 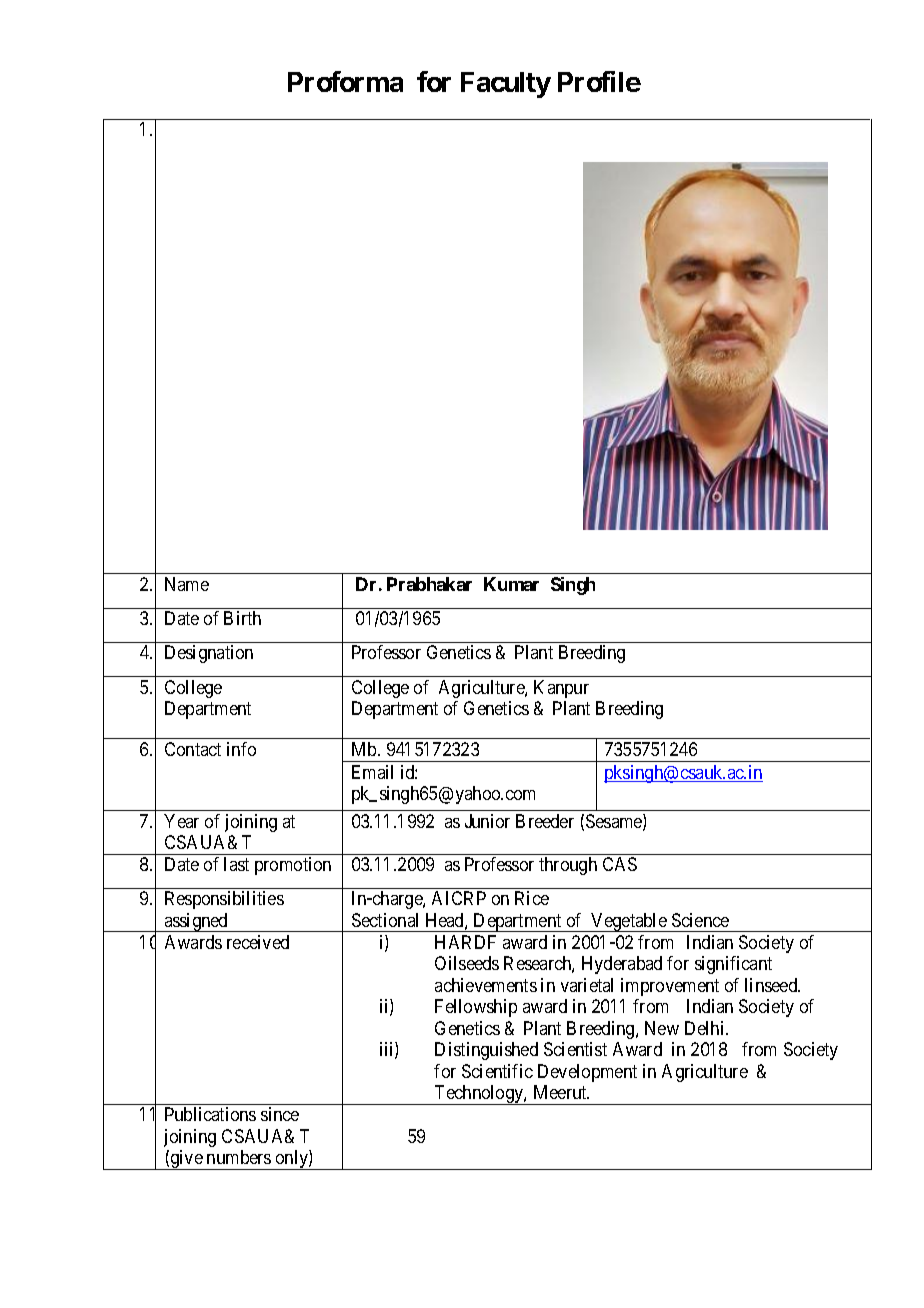 I want to click on Breeder, so click(x=545, y=821).
